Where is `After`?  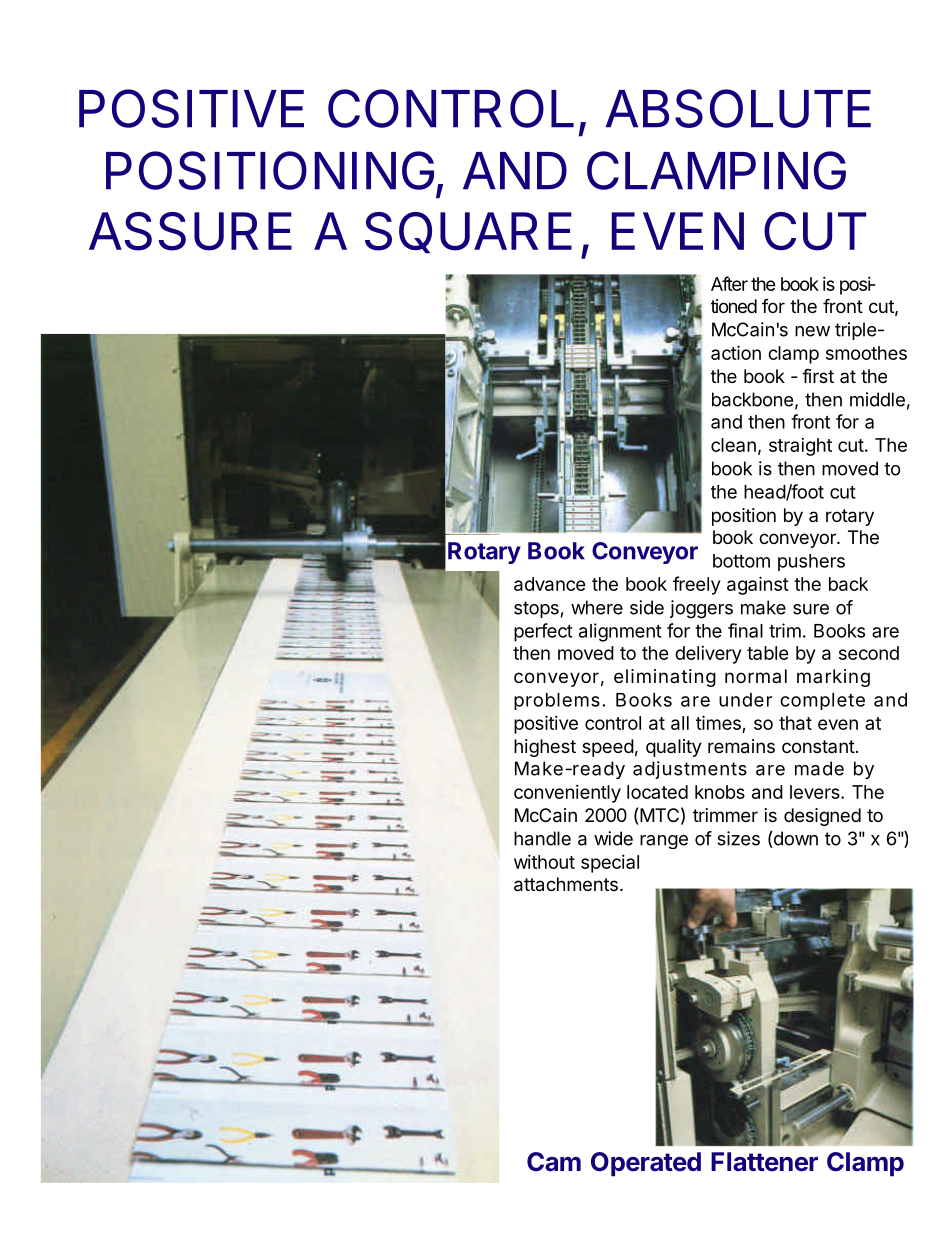
After is located at coordinates (729, 283).
